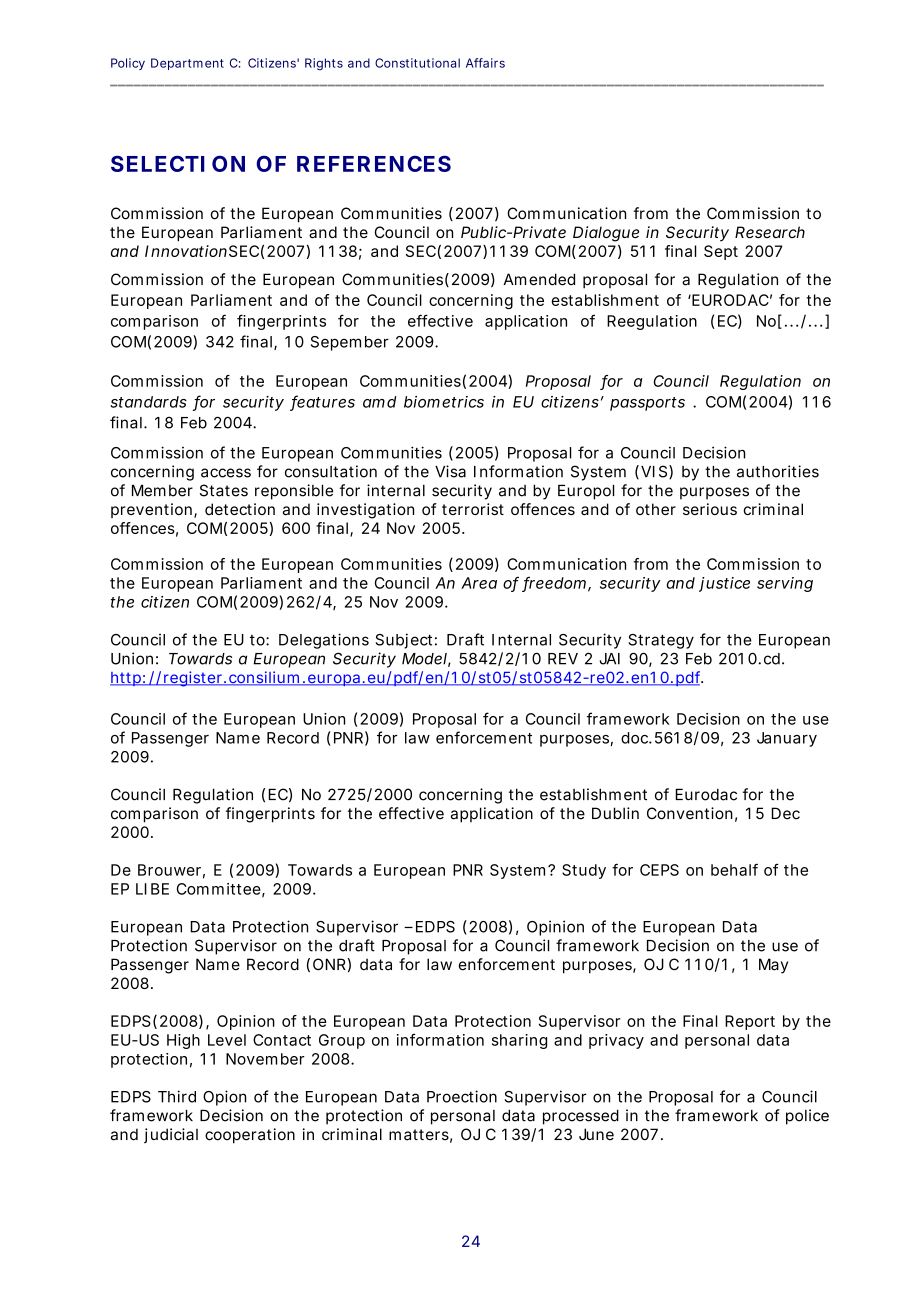 This screenshot has height=1308, width=924. Describe the element at coordinates (444, 402) in the screenshot. I see `biometrics` at that location.
